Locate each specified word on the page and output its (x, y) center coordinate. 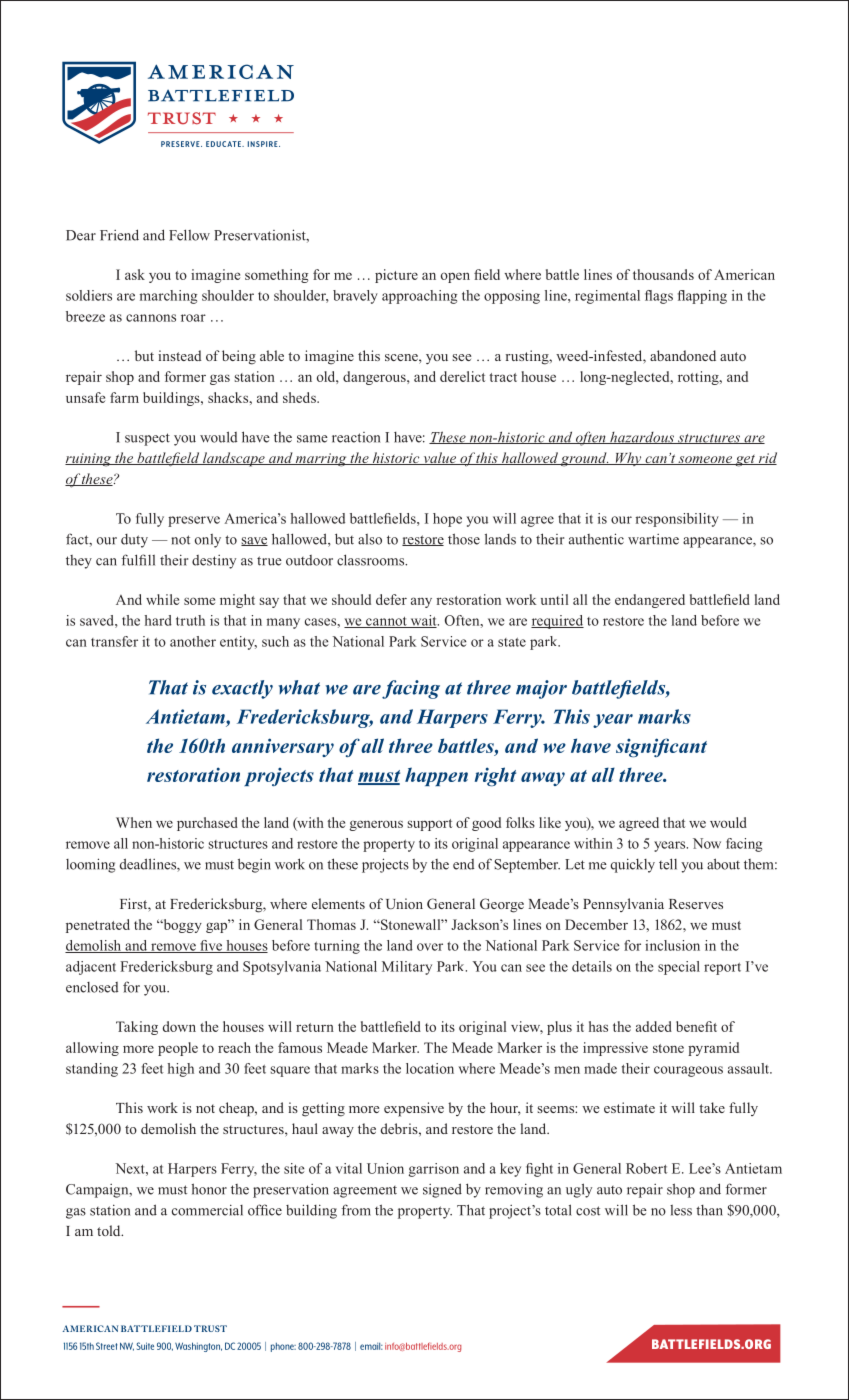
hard (158, 620)
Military (407, 968)
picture (396, 276)
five (211, 946)
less (681, 1210)
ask (135, 274)
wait (423, 621)
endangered (650, 601)
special (679, 968)
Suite (145, 1346)
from (356, 1210)
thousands (663, 274)
